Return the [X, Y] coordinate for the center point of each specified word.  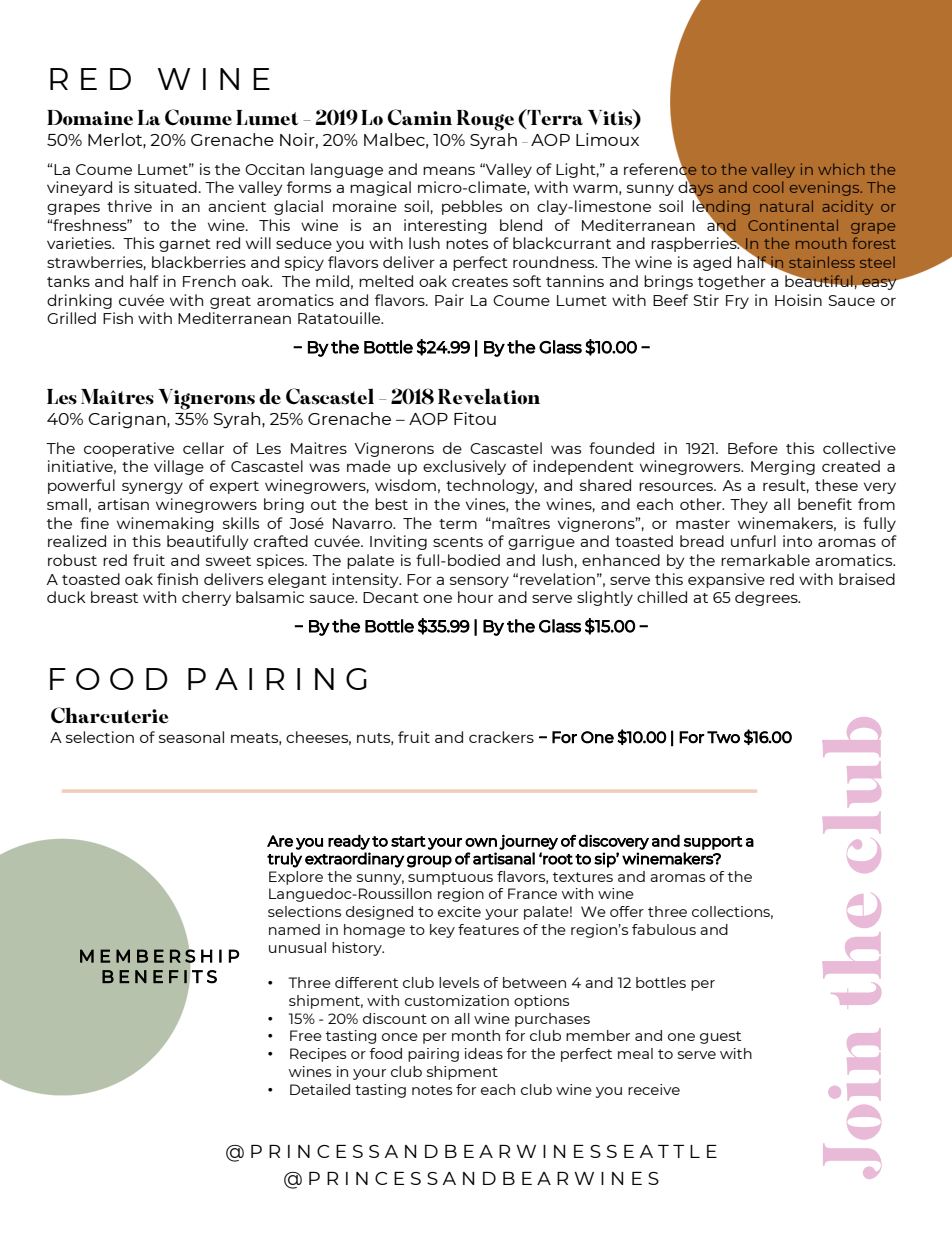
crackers [501, 737]
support [713, 843]
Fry [737, 302]
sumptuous [450, 878]
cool [768, 187]
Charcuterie [109, 715]
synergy [152, 488]
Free [306, 1035]
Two [723, 737]
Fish [118, 318]
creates [480, 282]
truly [284, 860]
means [449, 170]
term [458, 524]
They [749, 505]
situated [165, 187]
